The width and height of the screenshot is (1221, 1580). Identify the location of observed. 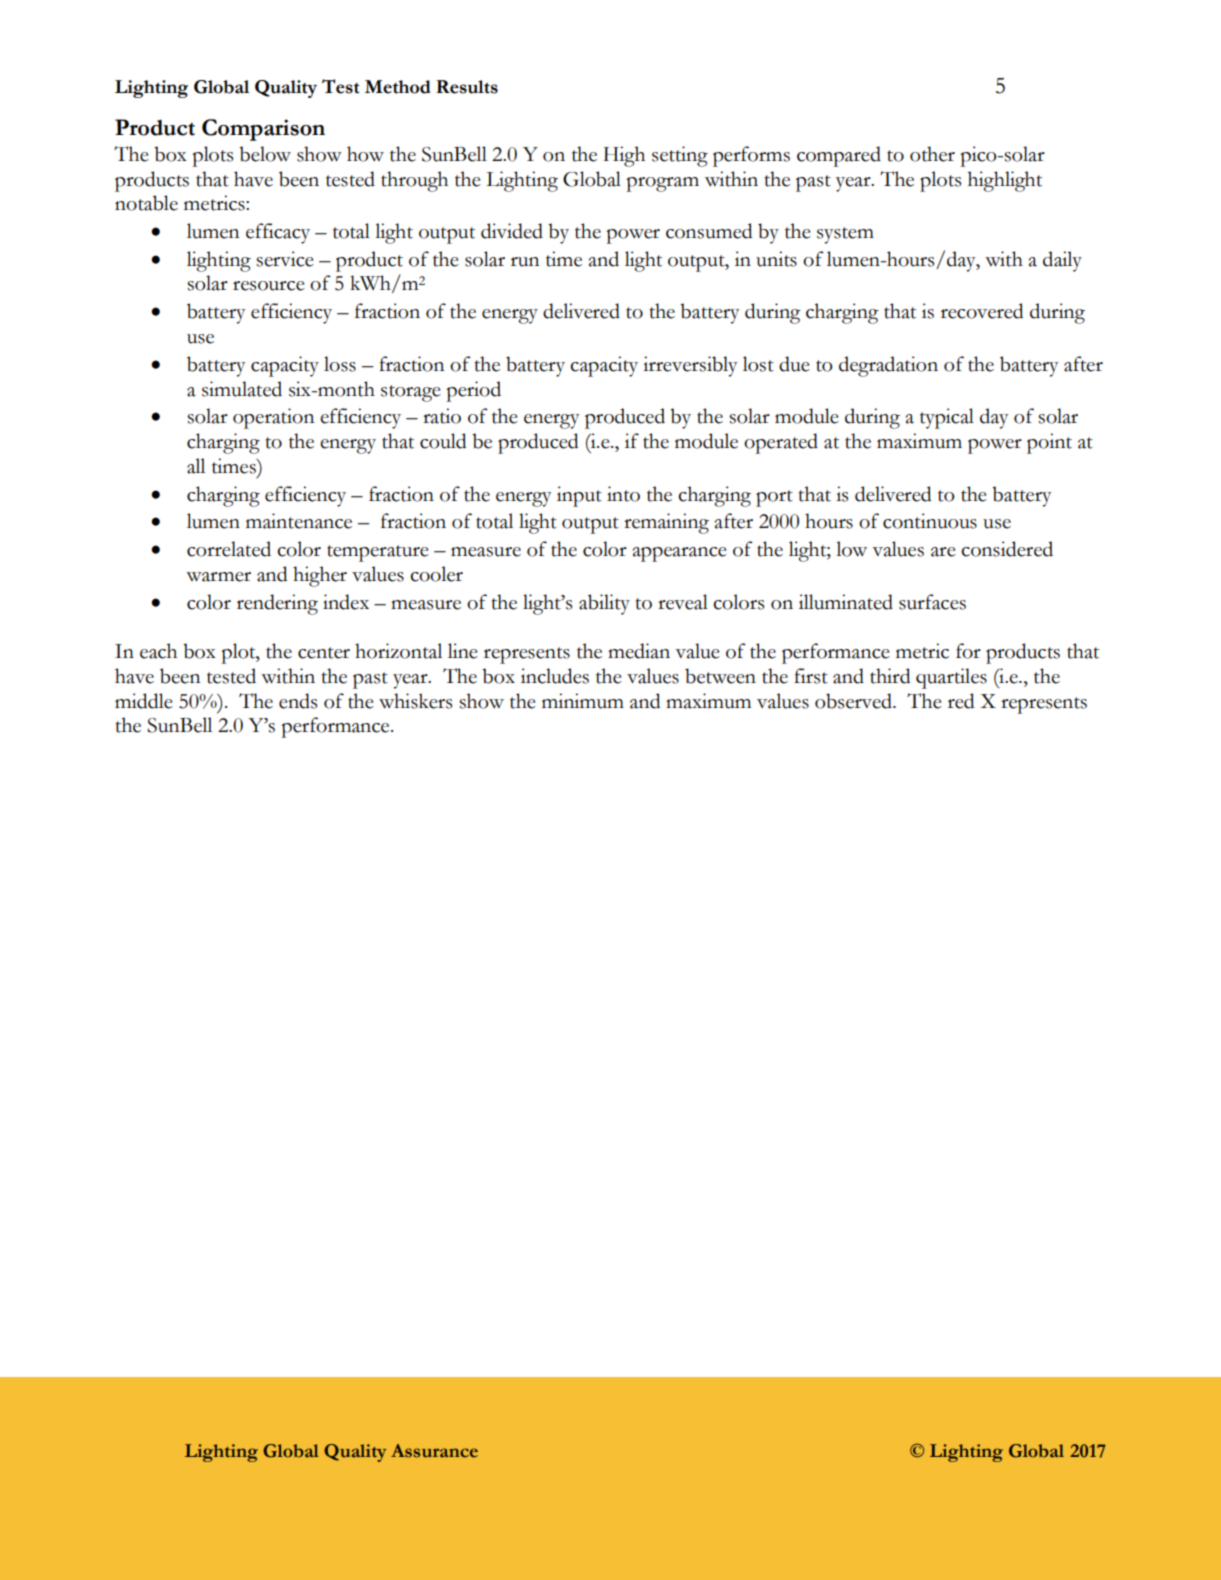
(855, 701).
